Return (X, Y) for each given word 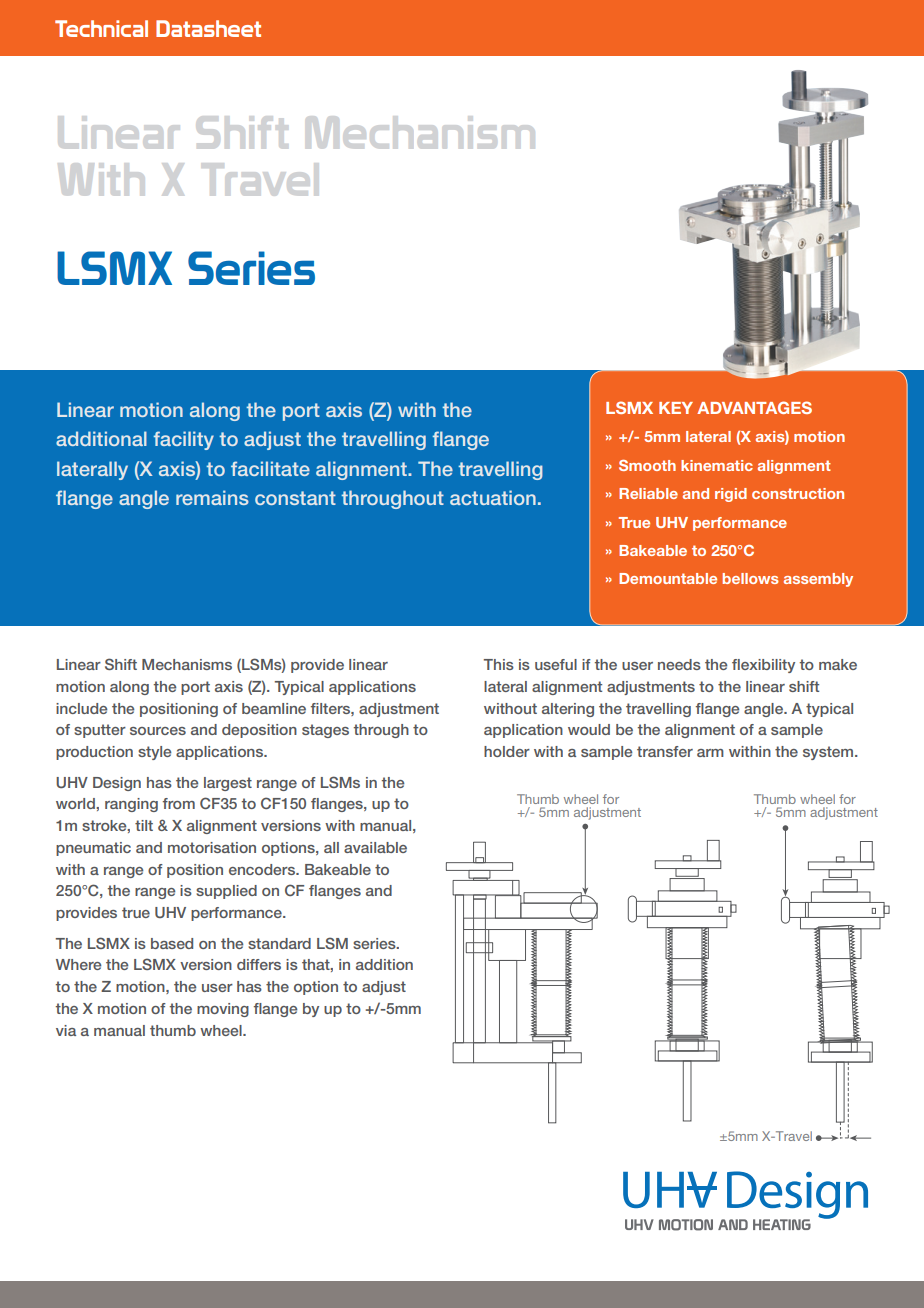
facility (184, 440)
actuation (493, 497)
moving (223, 1010)
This (499, 664)
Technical (101, 28)
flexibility (763, 666)
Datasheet (208, 28)
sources (158, 731)
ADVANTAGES (754, 407)
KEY (676, 408)
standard (279, 943)
